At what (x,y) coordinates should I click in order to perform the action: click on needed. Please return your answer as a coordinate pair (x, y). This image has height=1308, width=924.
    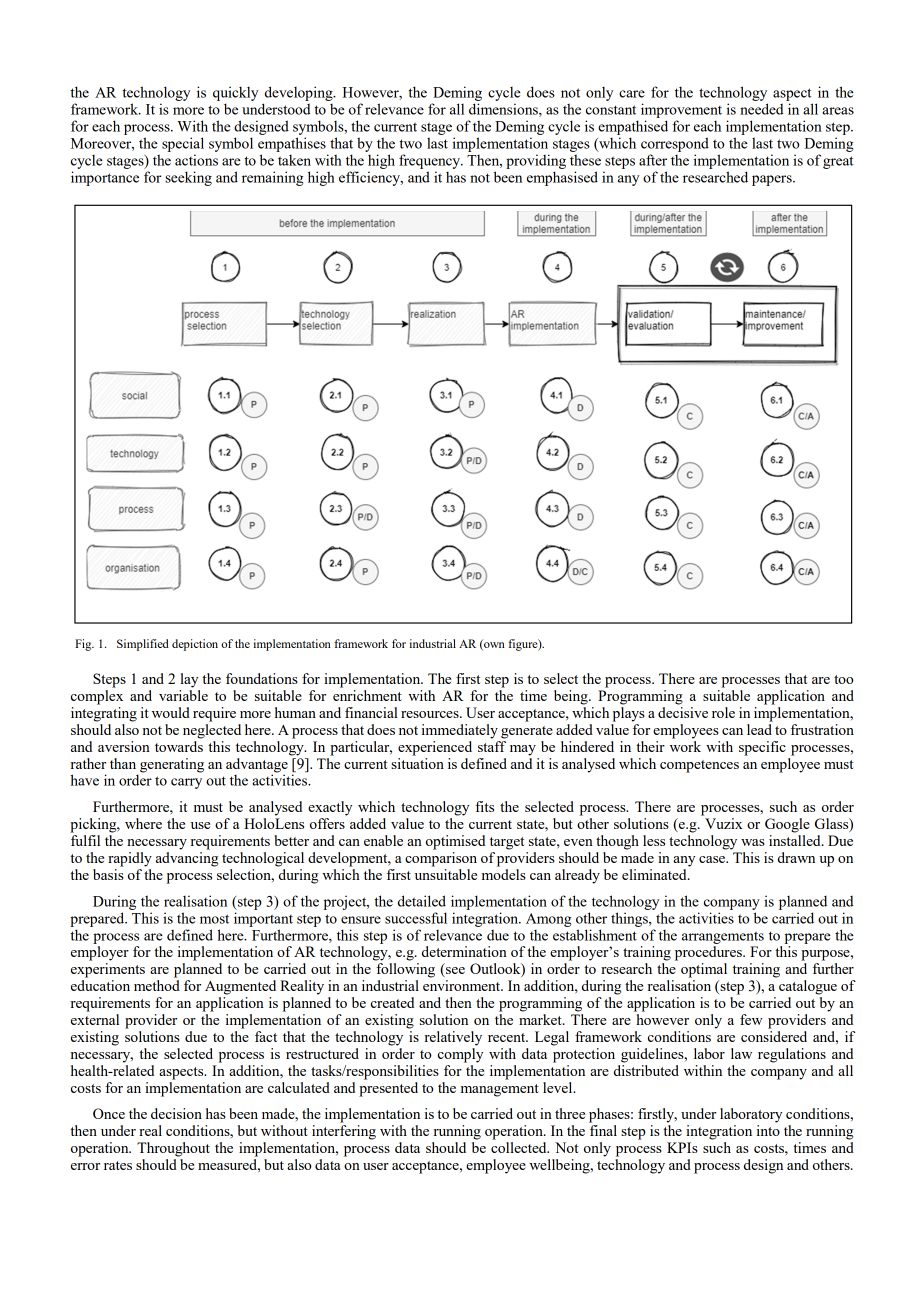
    Looking at the image, I should click on (762, 109).
